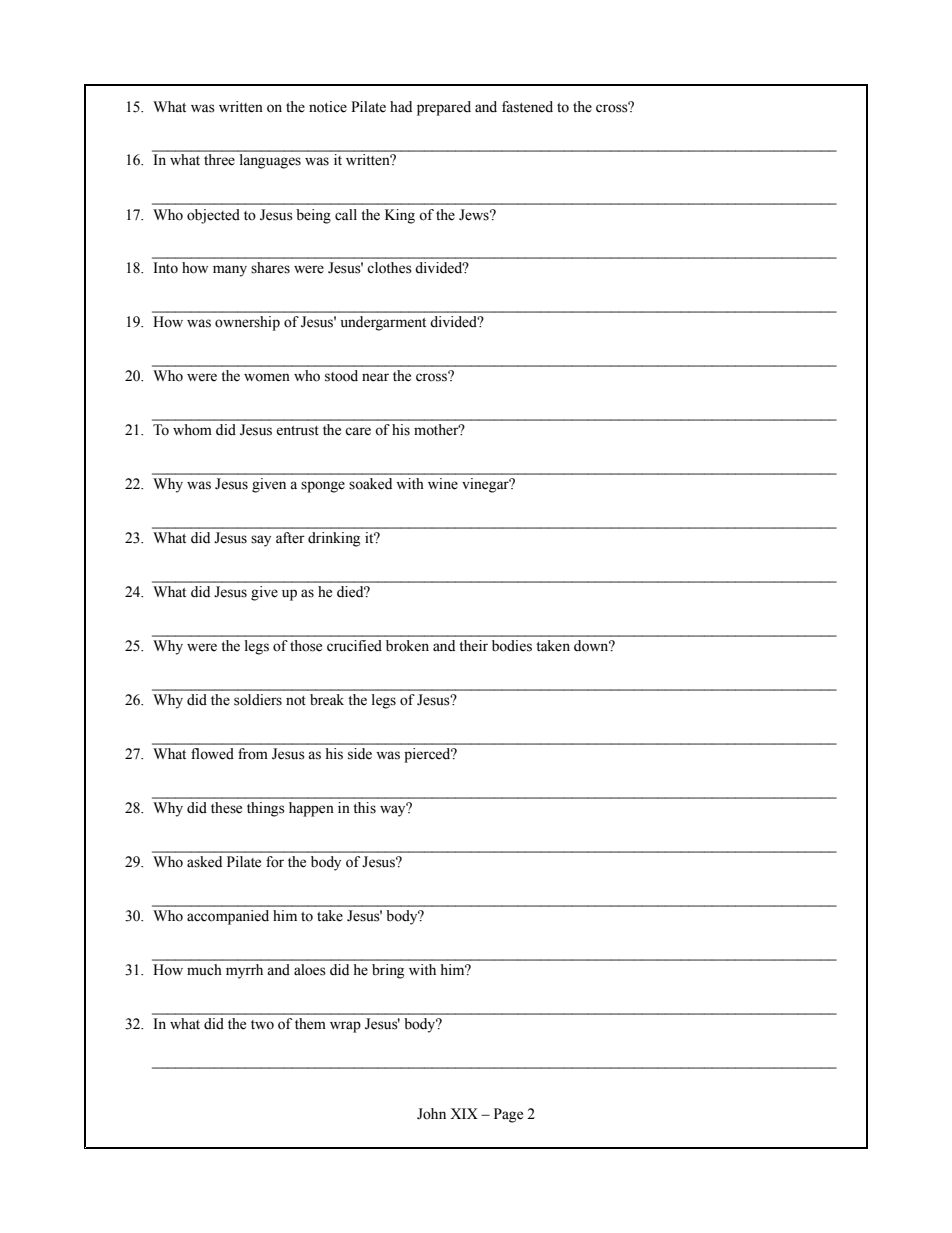 The height and width of the screenshot is (1233, 952). Describe the element at coordinates (360, 754) in the screenshot. I see `side` at that location.
